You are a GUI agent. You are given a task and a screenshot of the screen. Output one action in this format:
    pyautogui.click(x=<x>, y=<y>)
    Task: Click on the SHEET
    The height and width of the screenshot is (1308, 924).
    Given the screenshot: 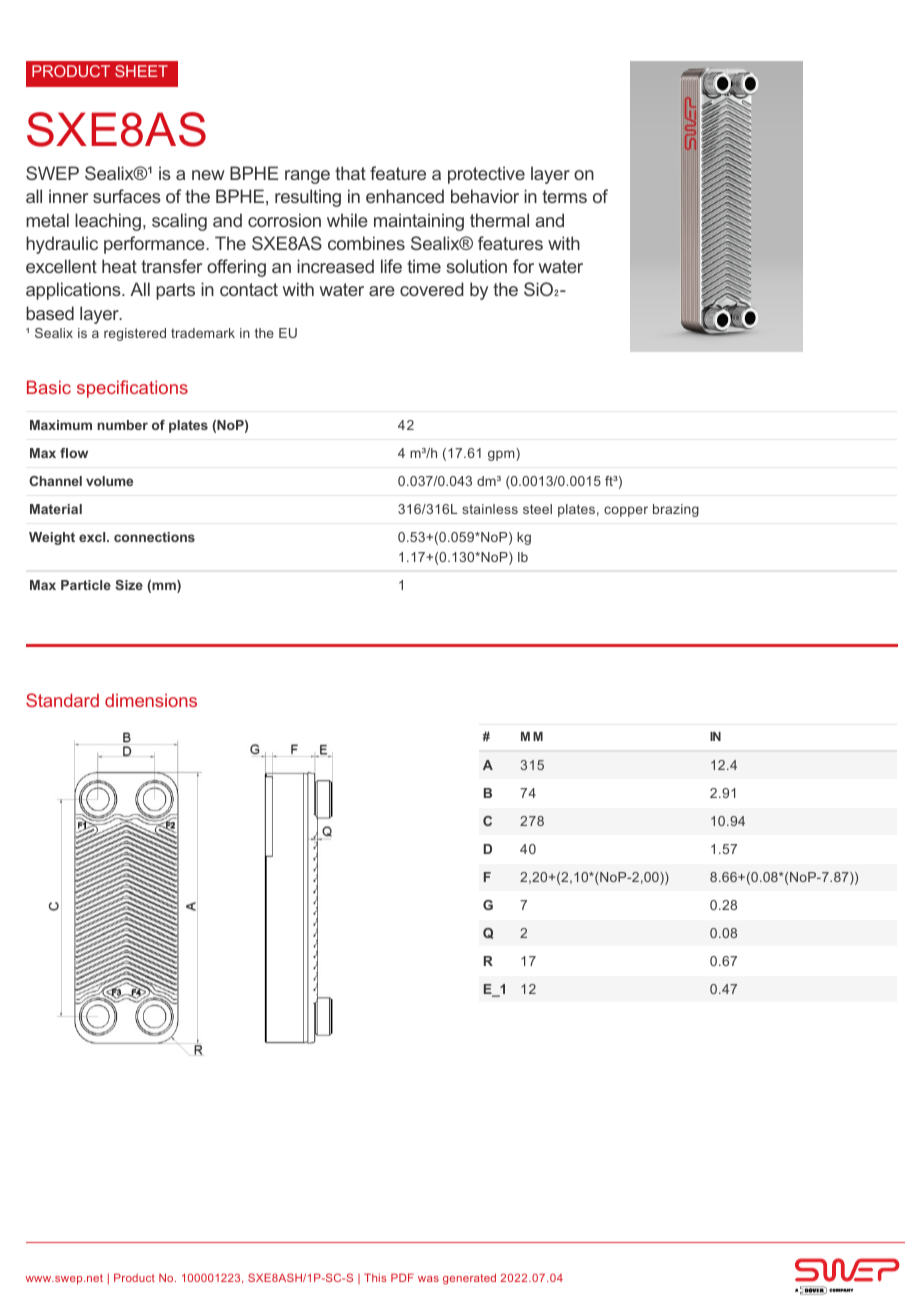 What is the action you would take?
    pyautogui.click(x=141, y=71)
